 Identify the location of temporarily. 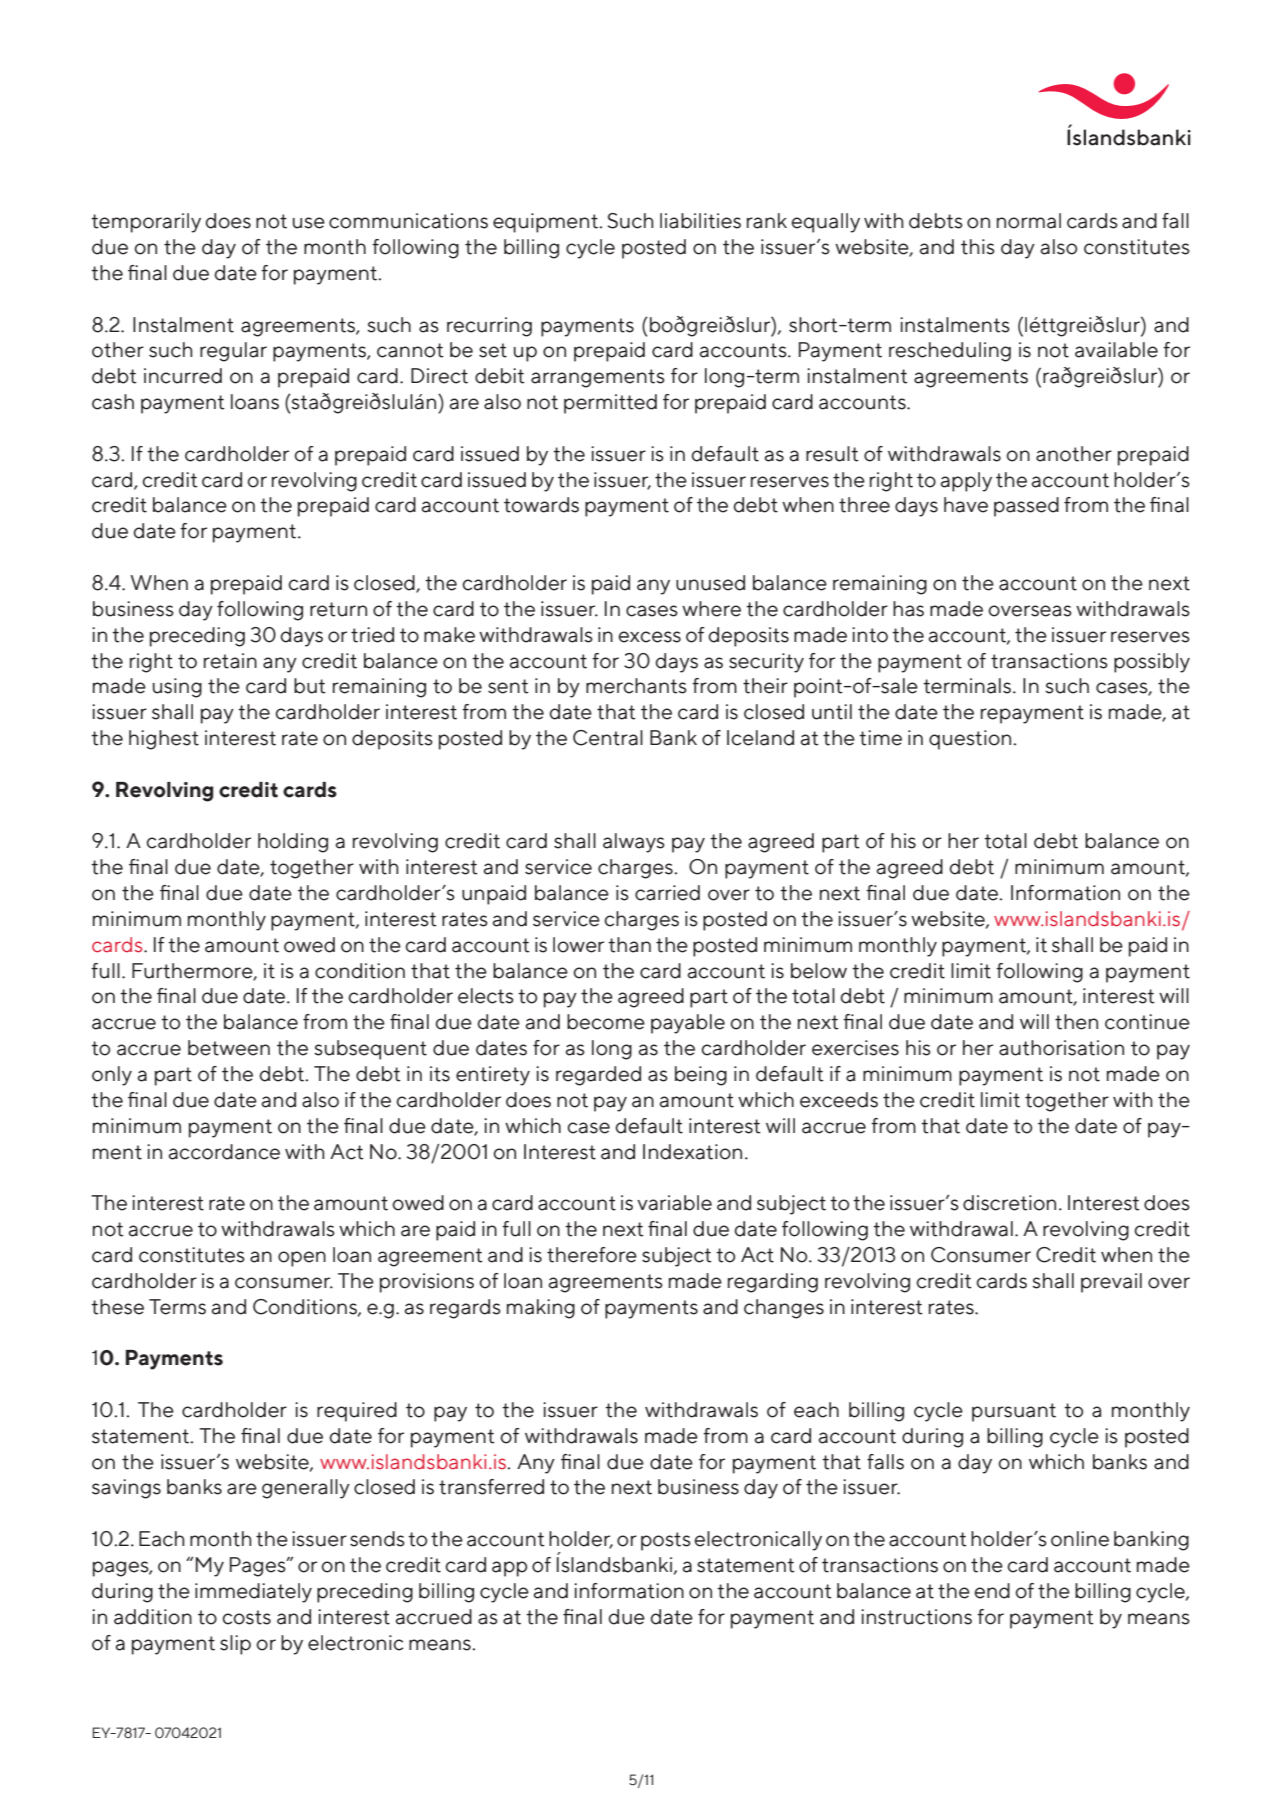
(146, 223).
